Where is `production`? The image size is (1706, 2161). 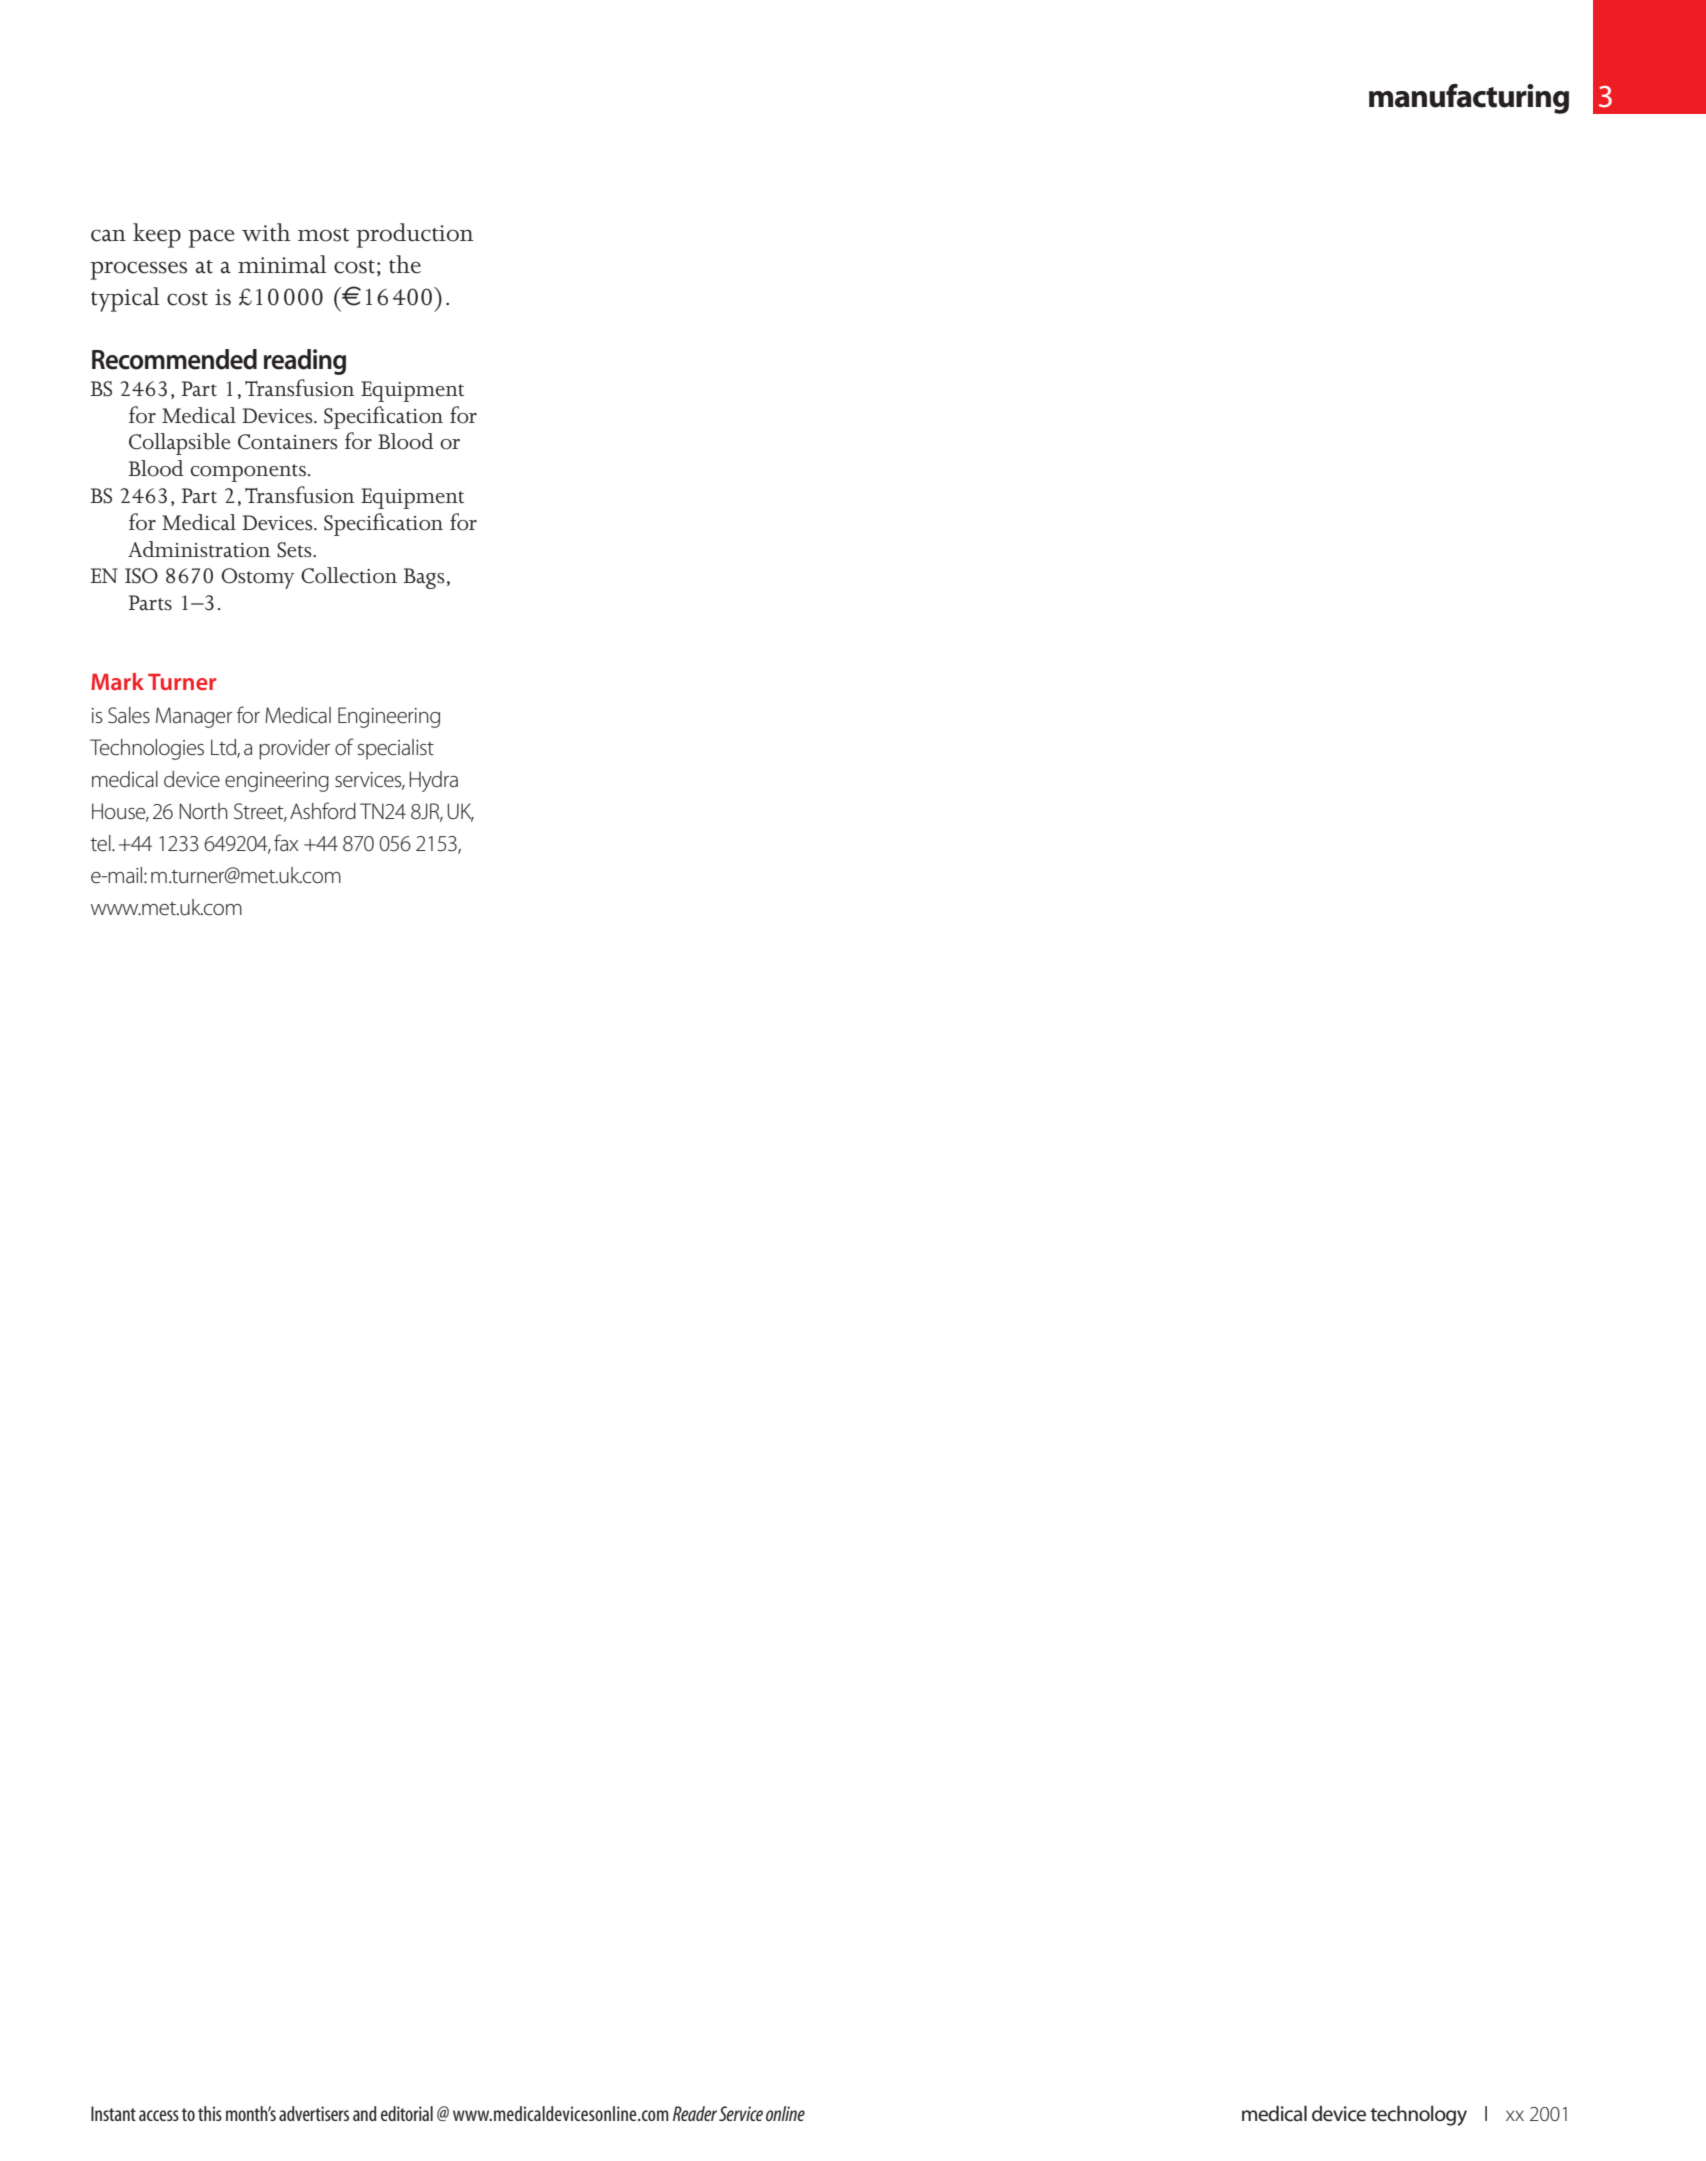 production is located at coordinates (414, 235).
